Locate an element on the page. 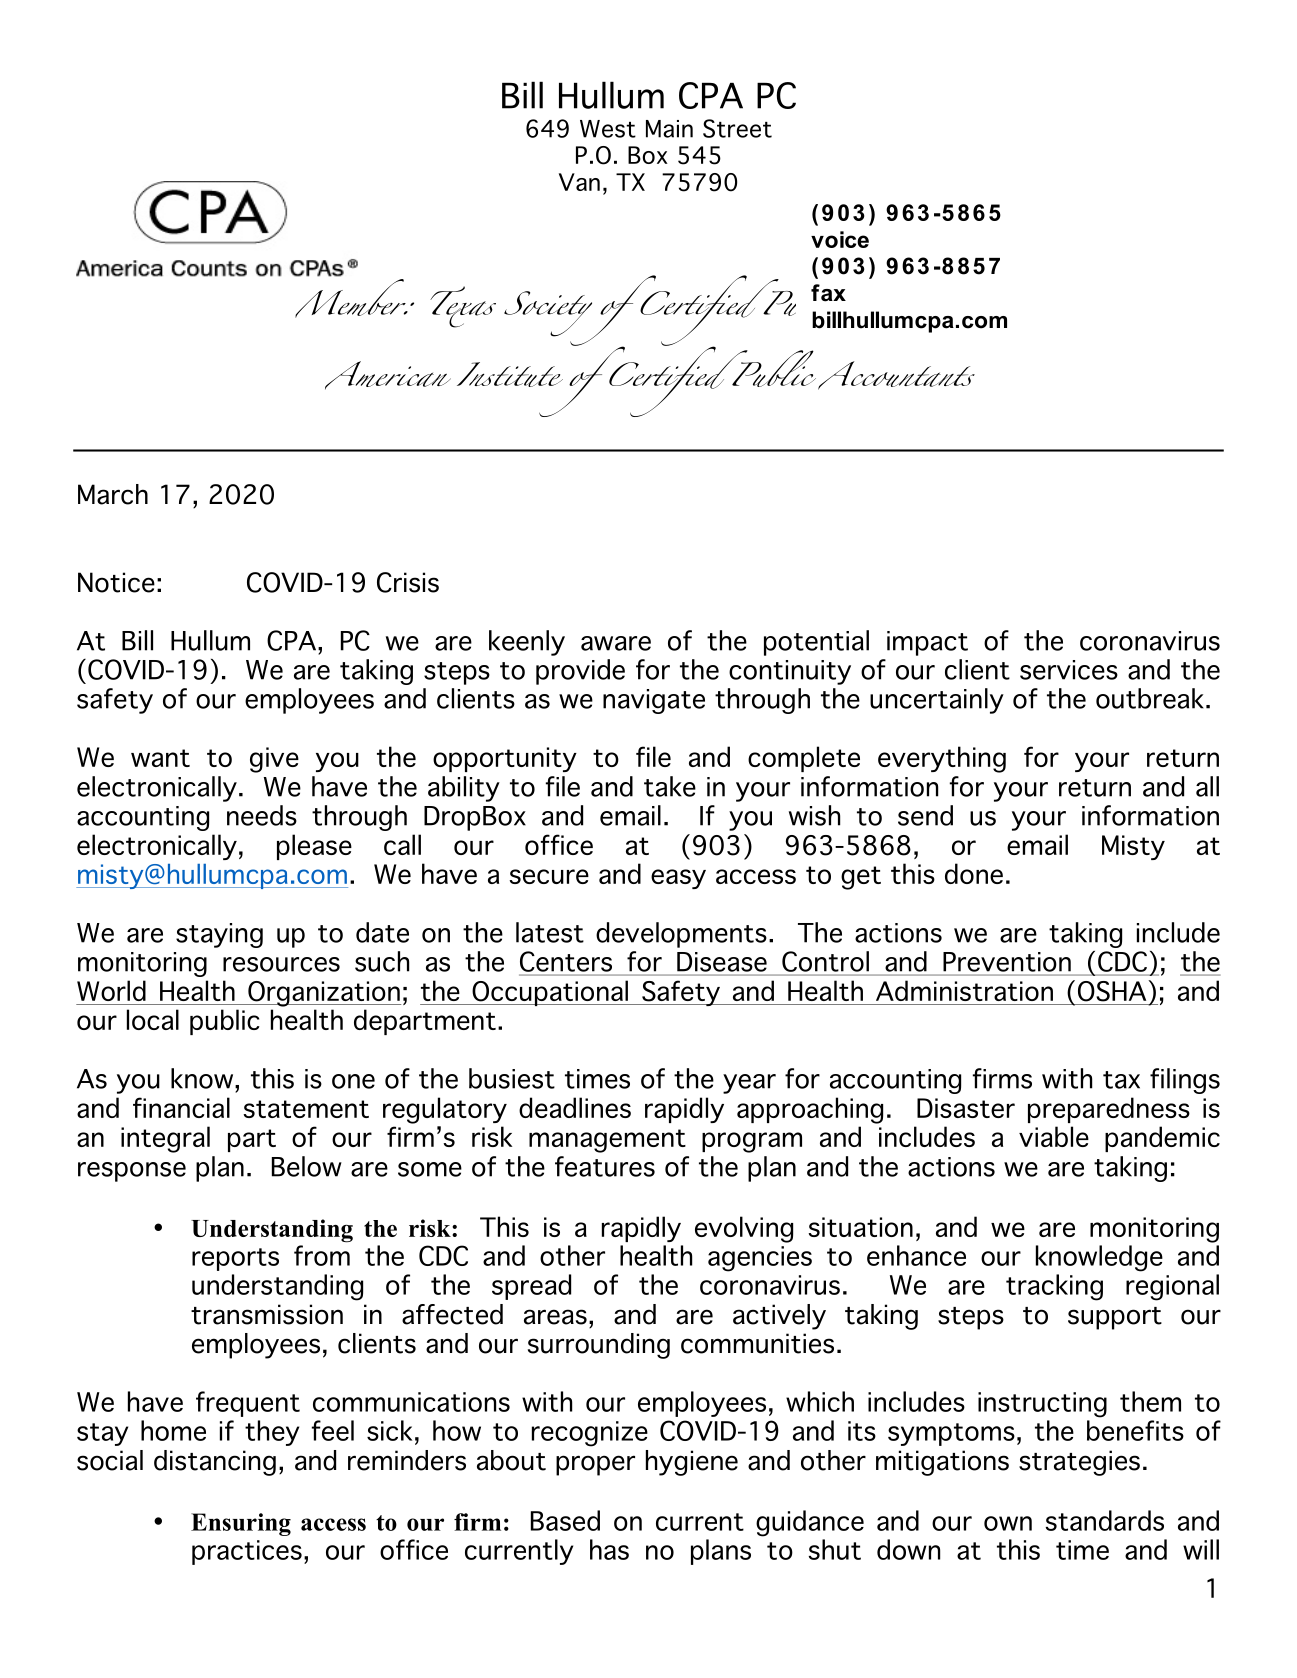 Image resolution: width=1297 pixels, height=1678 pixels. Main is located at coordinates (669, 129).
